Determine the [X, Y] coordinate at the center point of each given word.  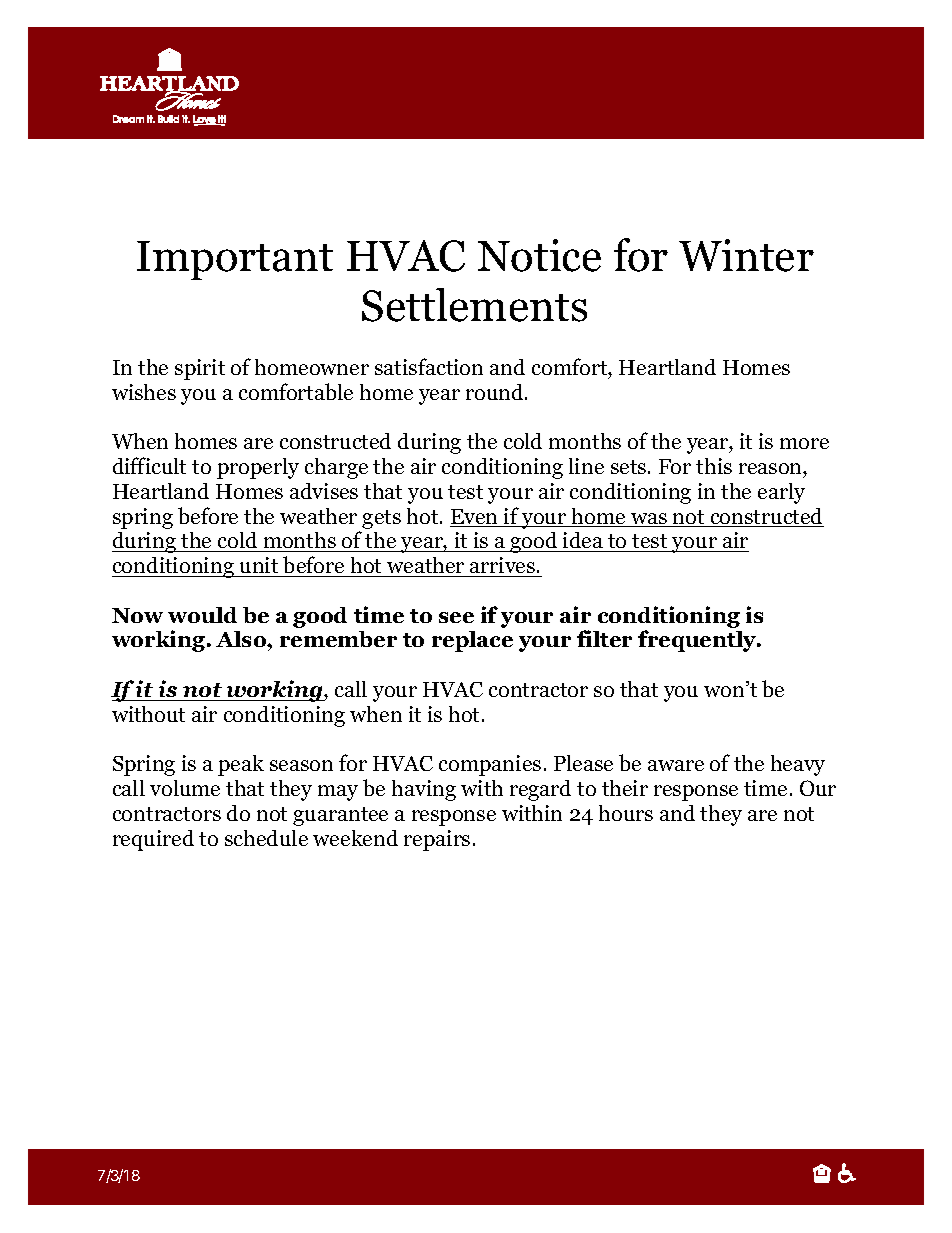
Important [235, 260]
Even [475, 518]
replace [472, 641]
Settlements [474, 305]
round [496, 392]
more [804, 443]
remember [338, 639]
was [649, 520]
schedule [266, 838]
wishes [144, 392]
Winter [746, 255]
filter [604, 638]
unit [259, 567]
